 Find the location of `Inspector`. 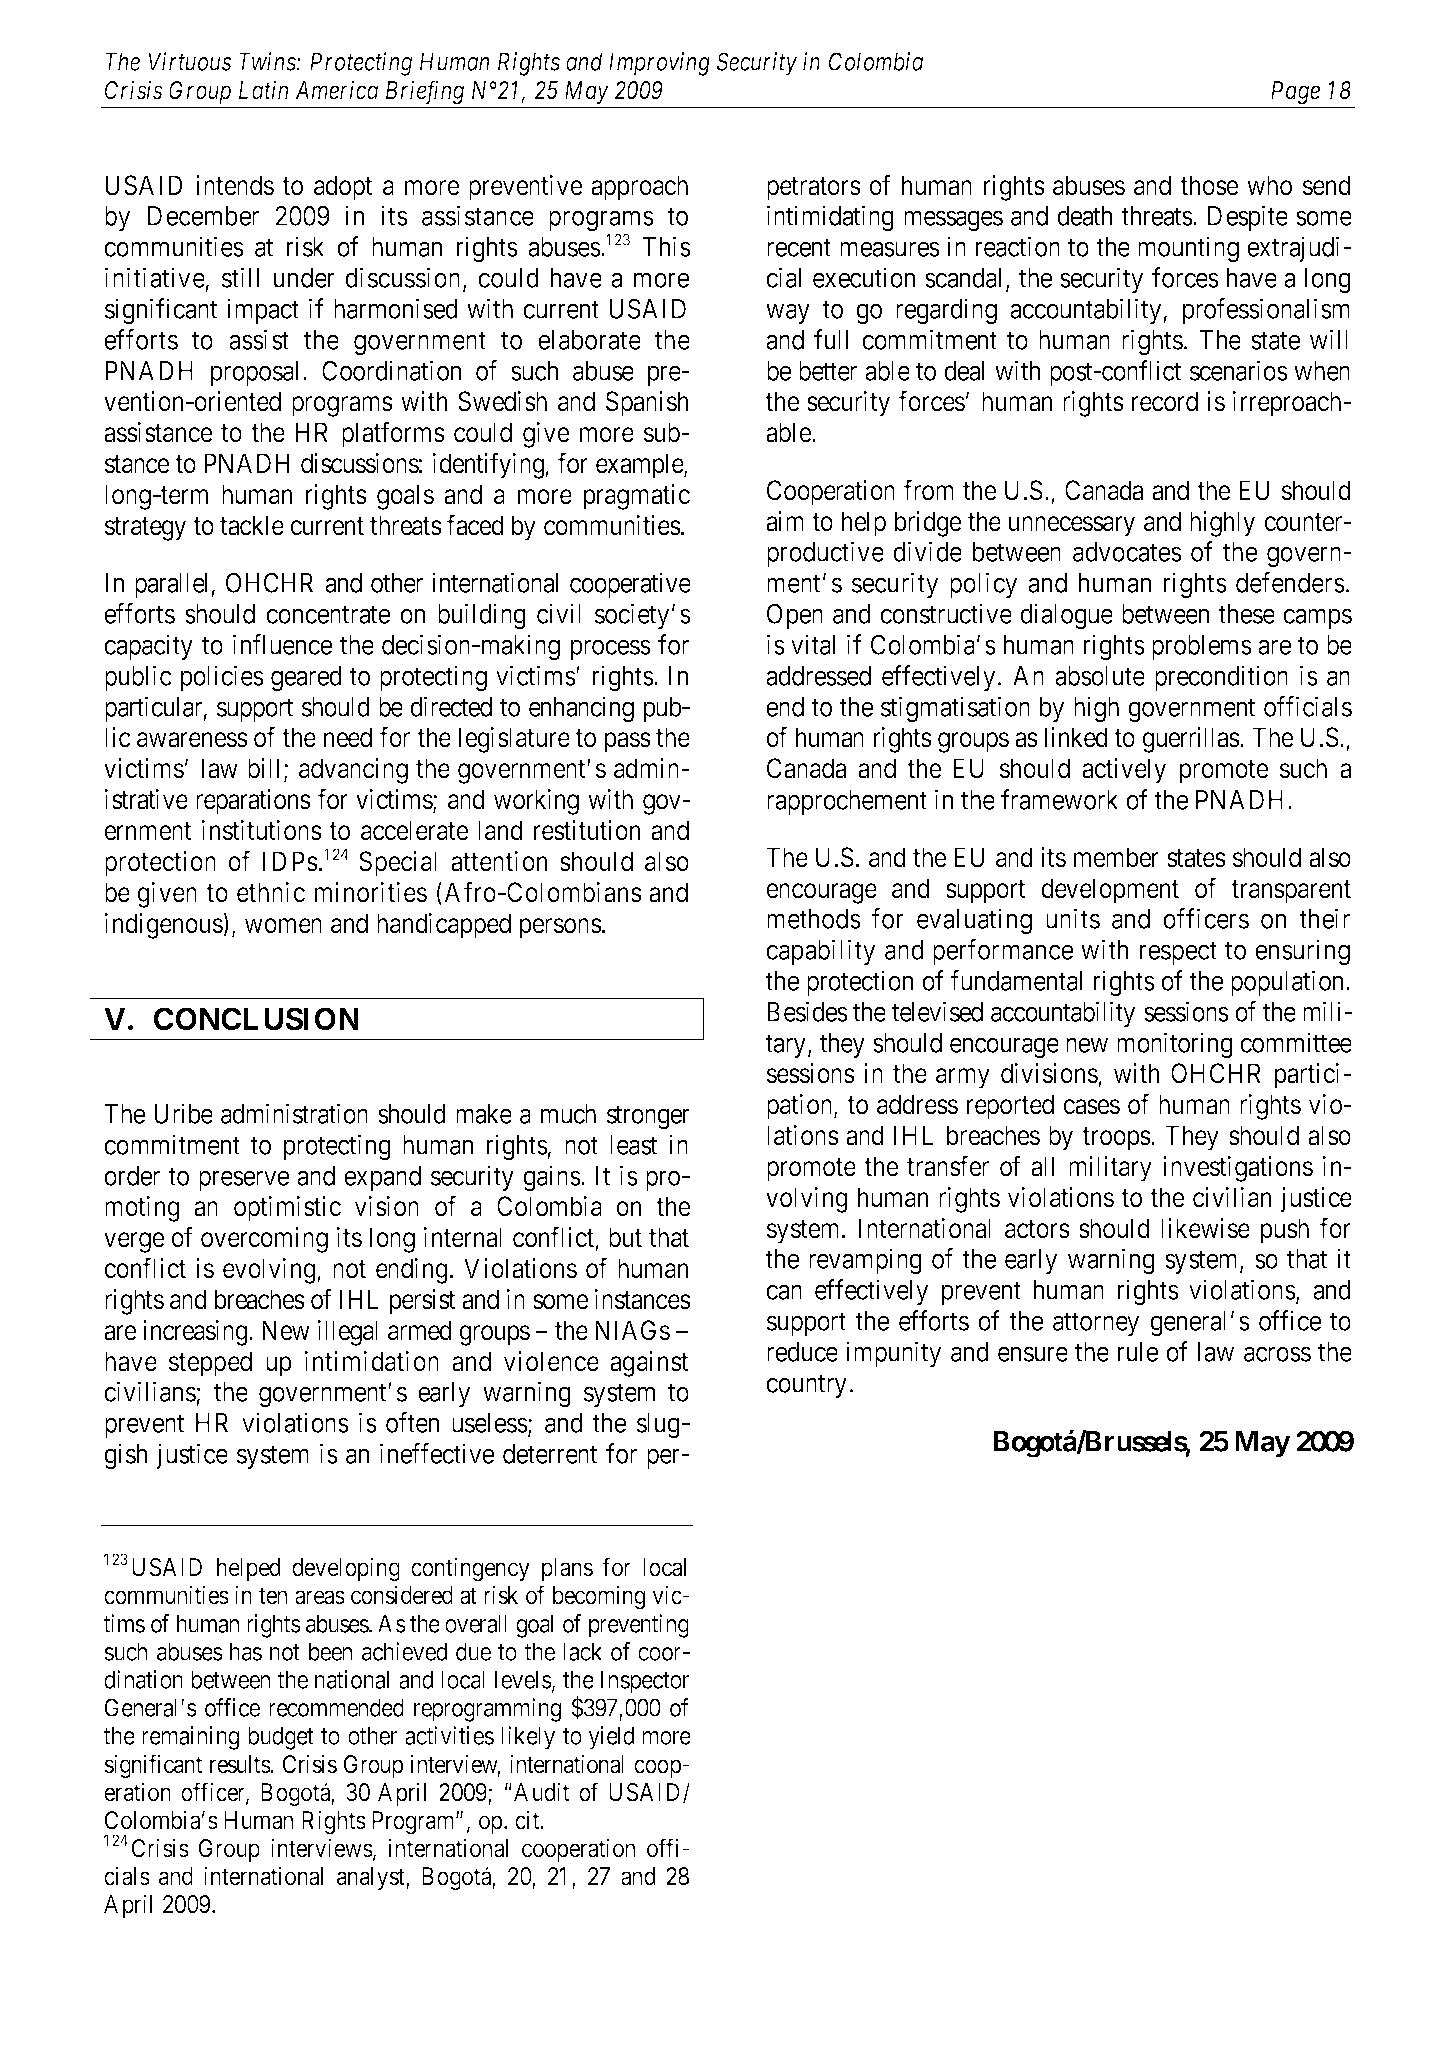

Inspector is located at coordinates (645, 1682).
